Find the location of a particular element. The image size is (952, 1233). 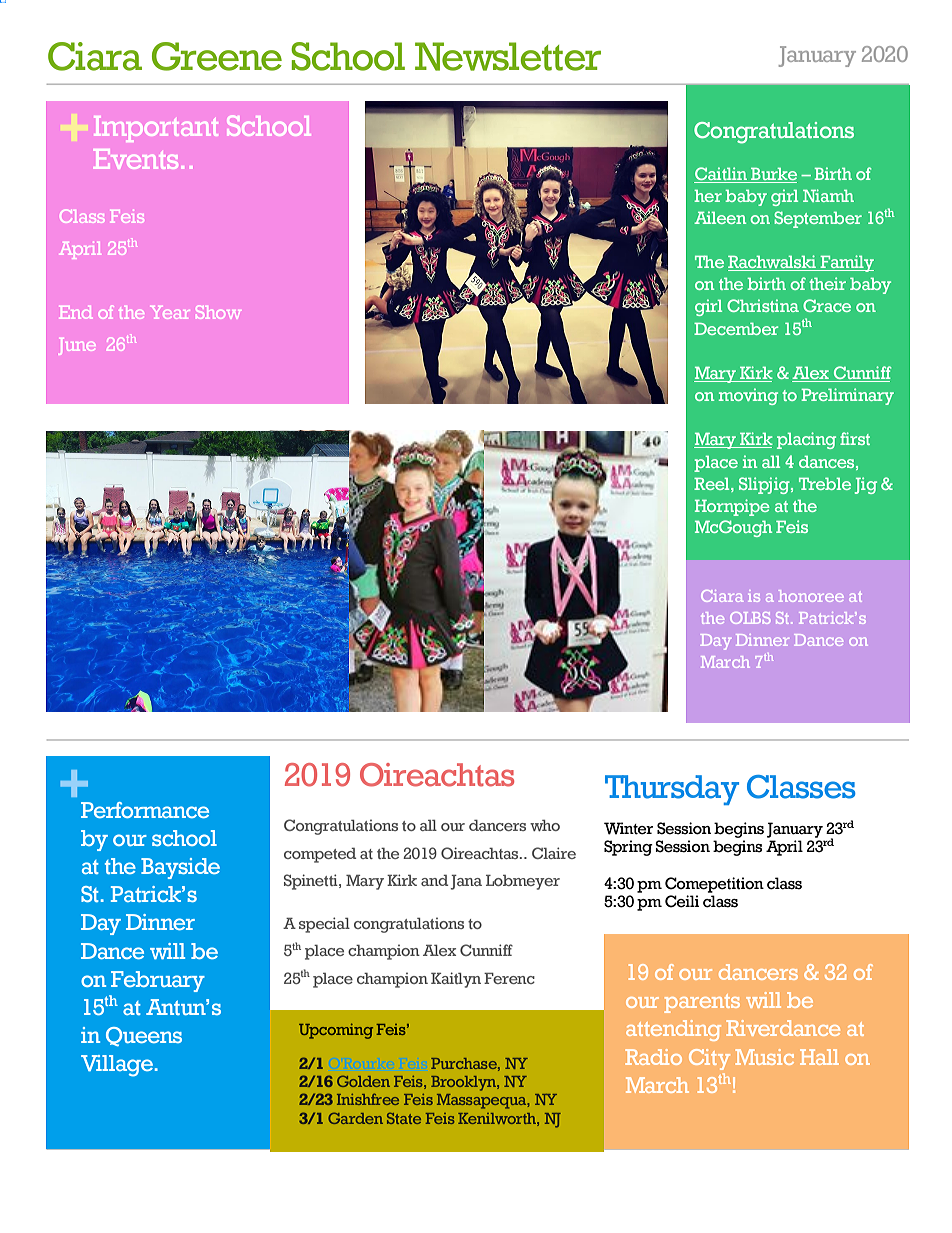

Christina is located at coordinates (763, 305).
